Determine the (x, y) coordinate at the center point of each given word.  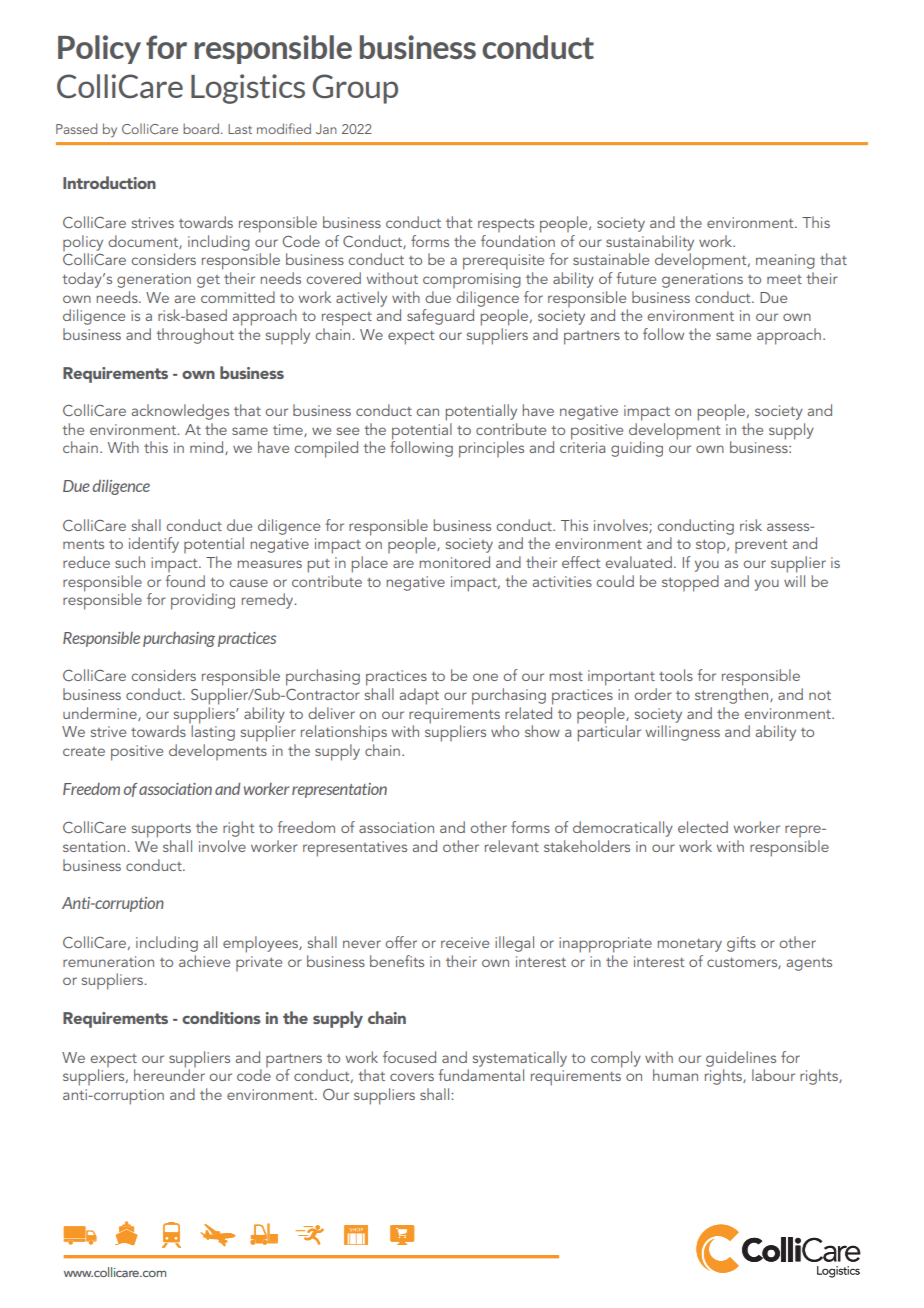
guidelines (741, 1059)
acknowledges (180, 412)
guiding (637, 449)
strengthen (733, 696)
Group (355, 89)
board (201, 128)
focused (409, 1057)
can (427, 412)
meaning (785, 261)
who (505, 731)
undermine (101, 714)
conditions (221, 1017)
